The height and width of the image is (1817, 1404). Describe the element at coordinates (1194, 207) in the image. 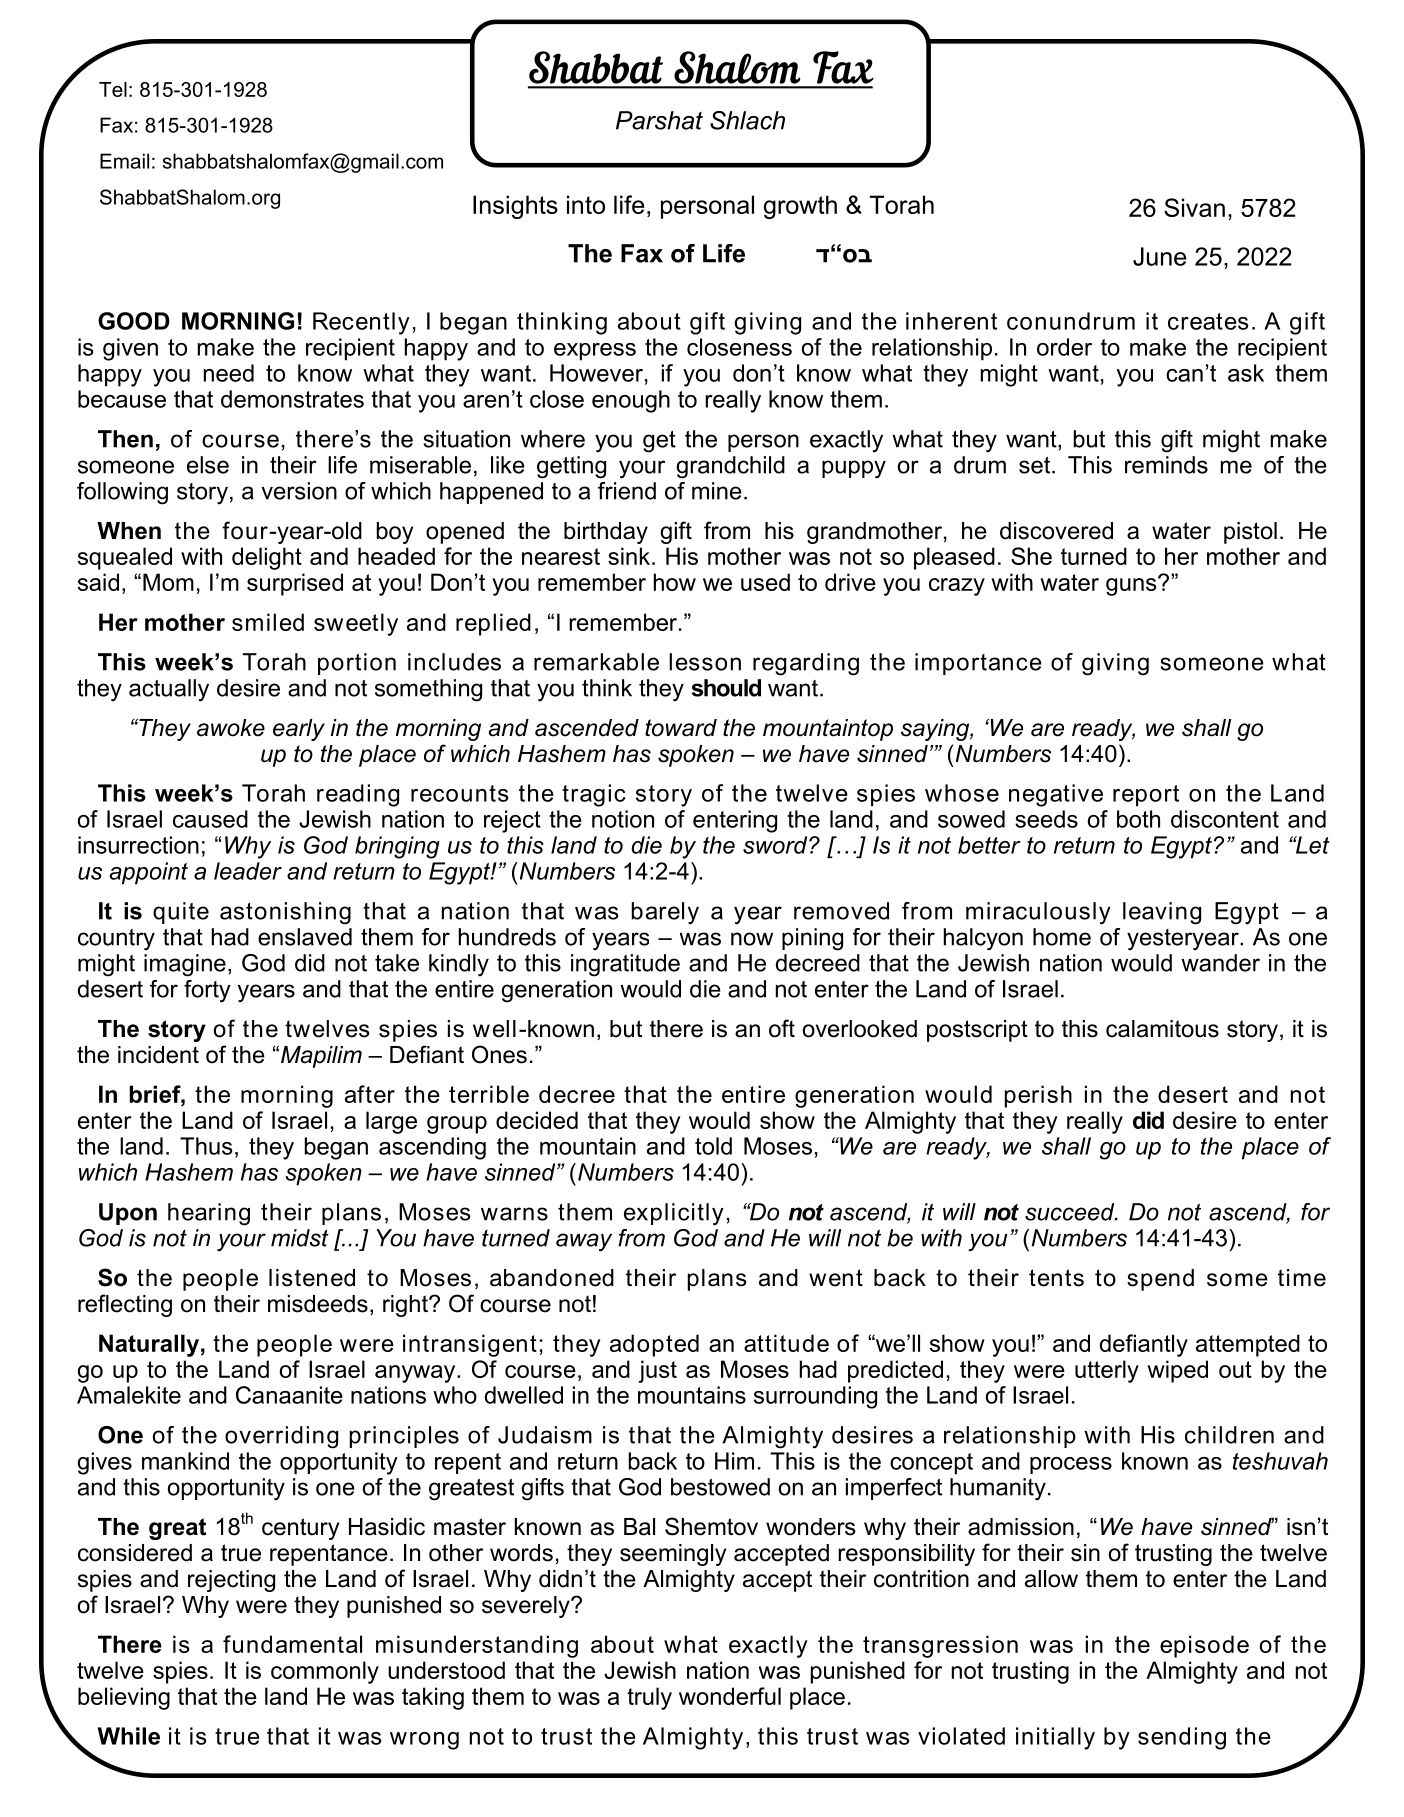

I see `Sivan` at that location.
